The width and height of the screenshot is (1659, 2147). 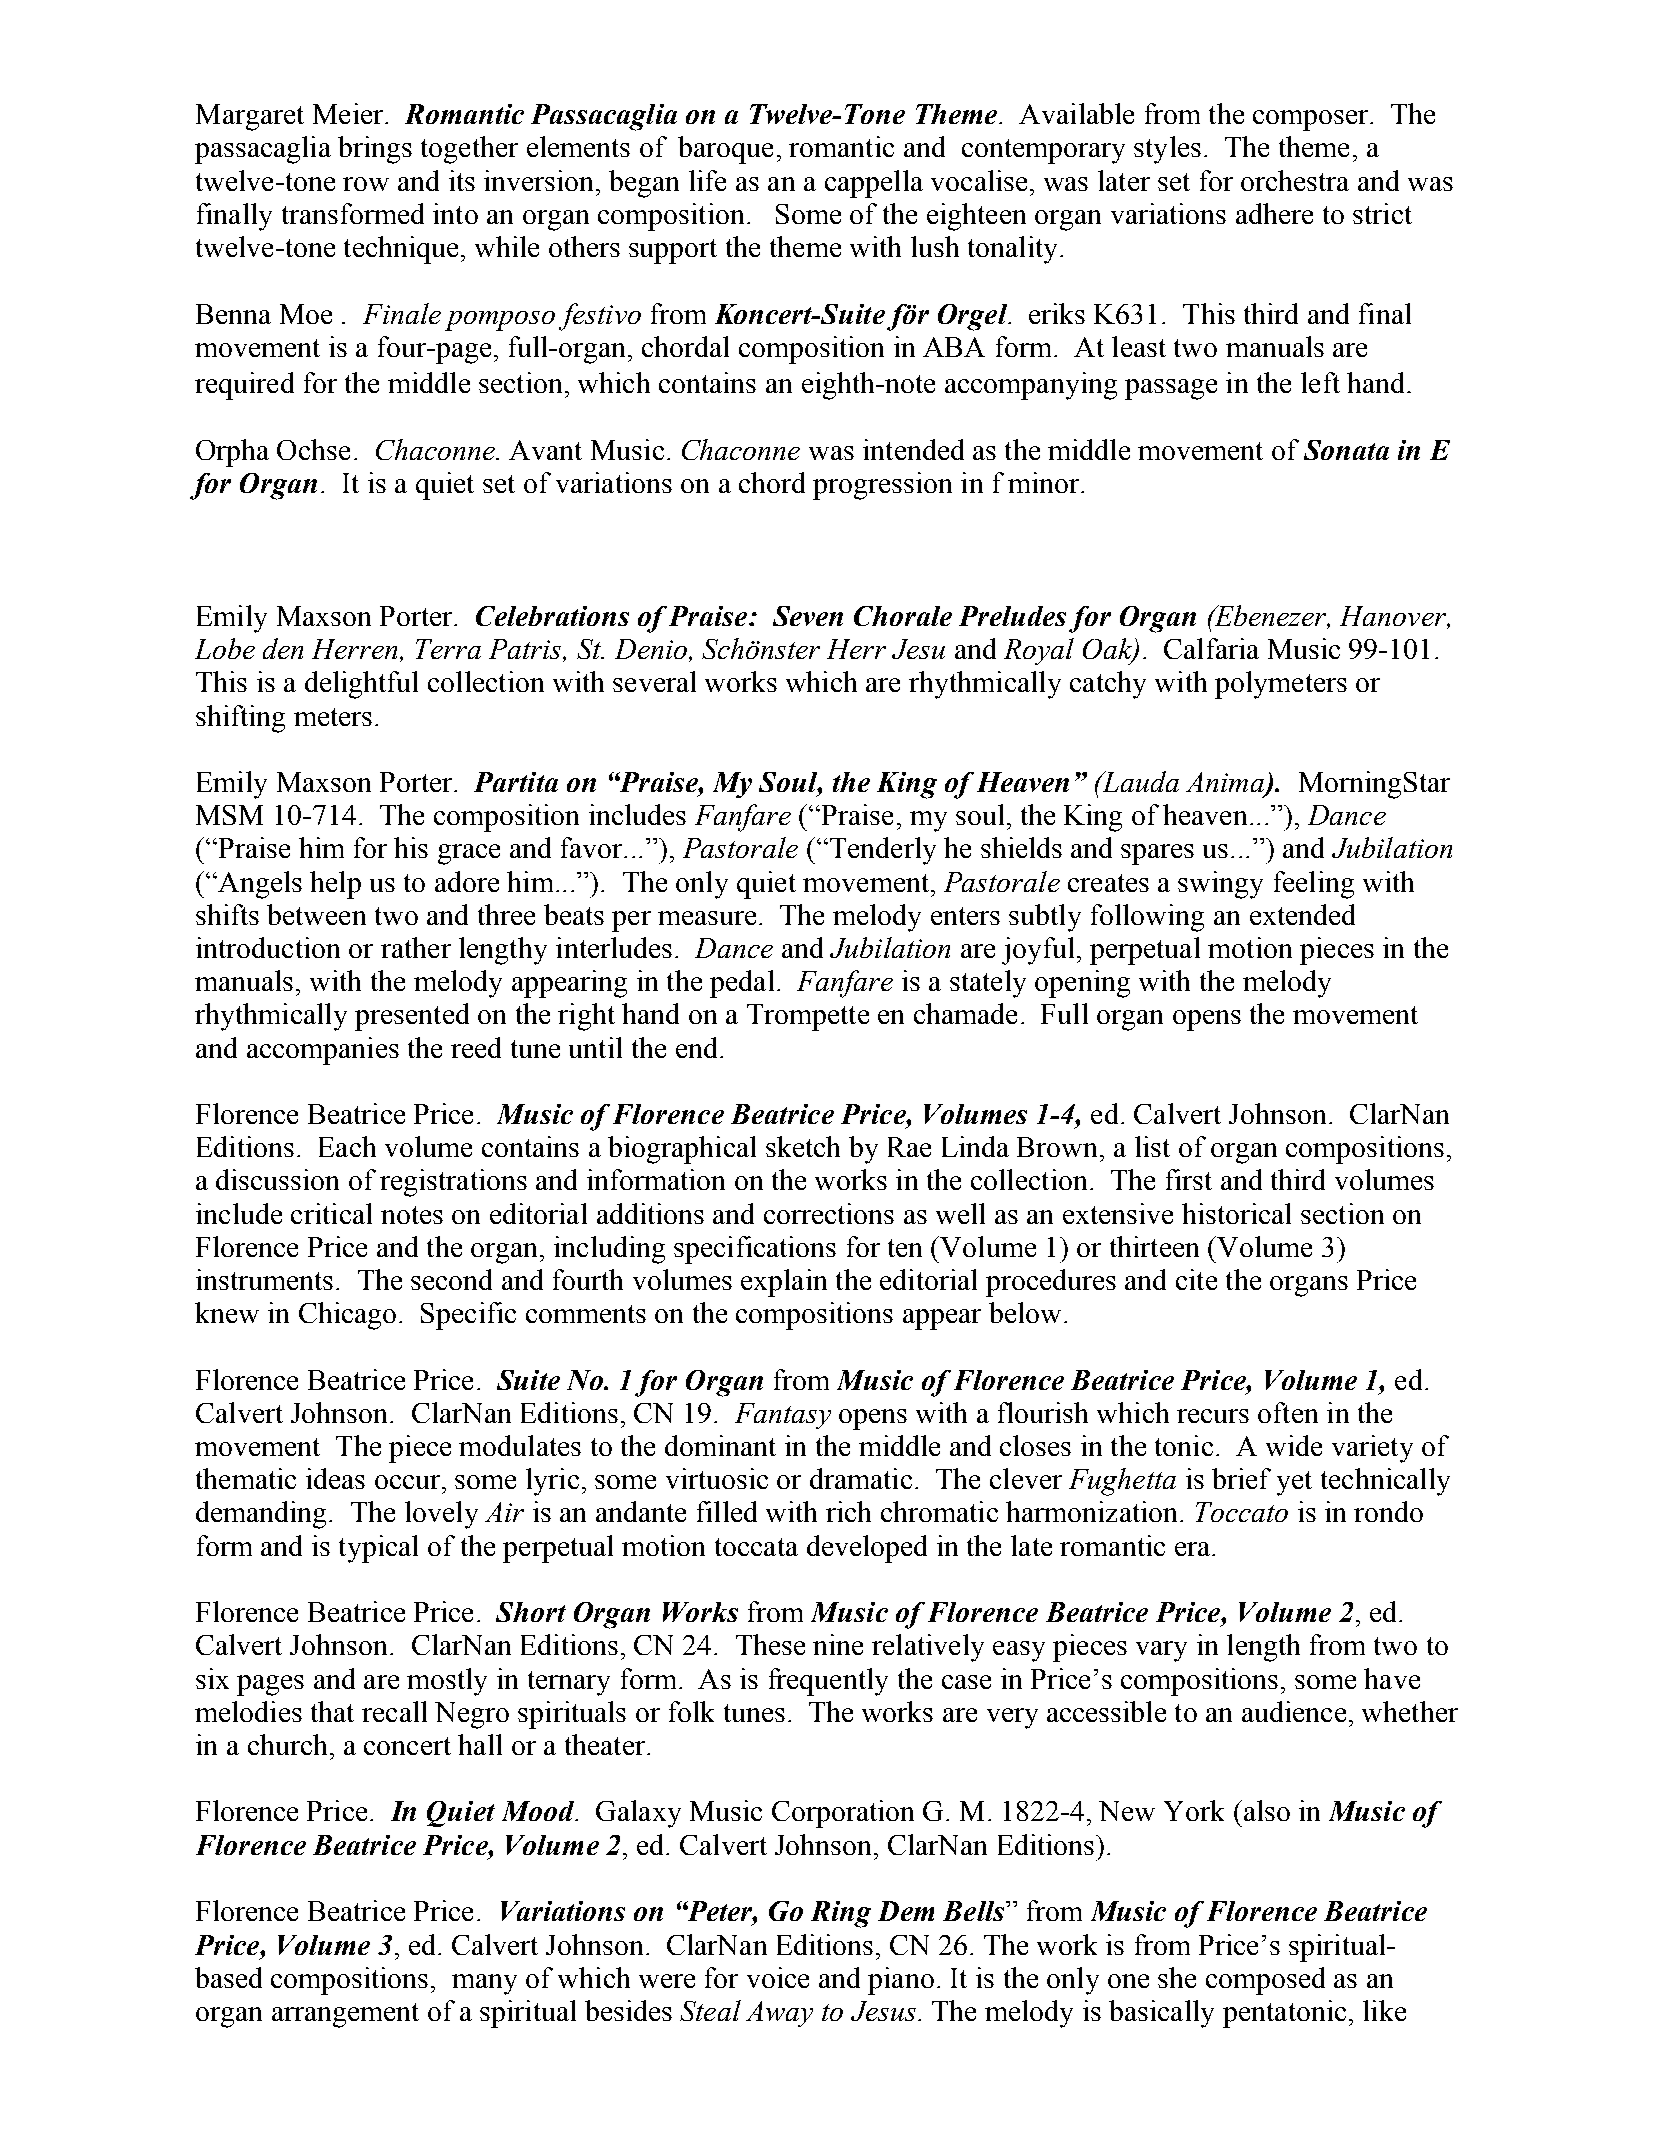 I want to click on pedal, so click(x=742, y=984).
